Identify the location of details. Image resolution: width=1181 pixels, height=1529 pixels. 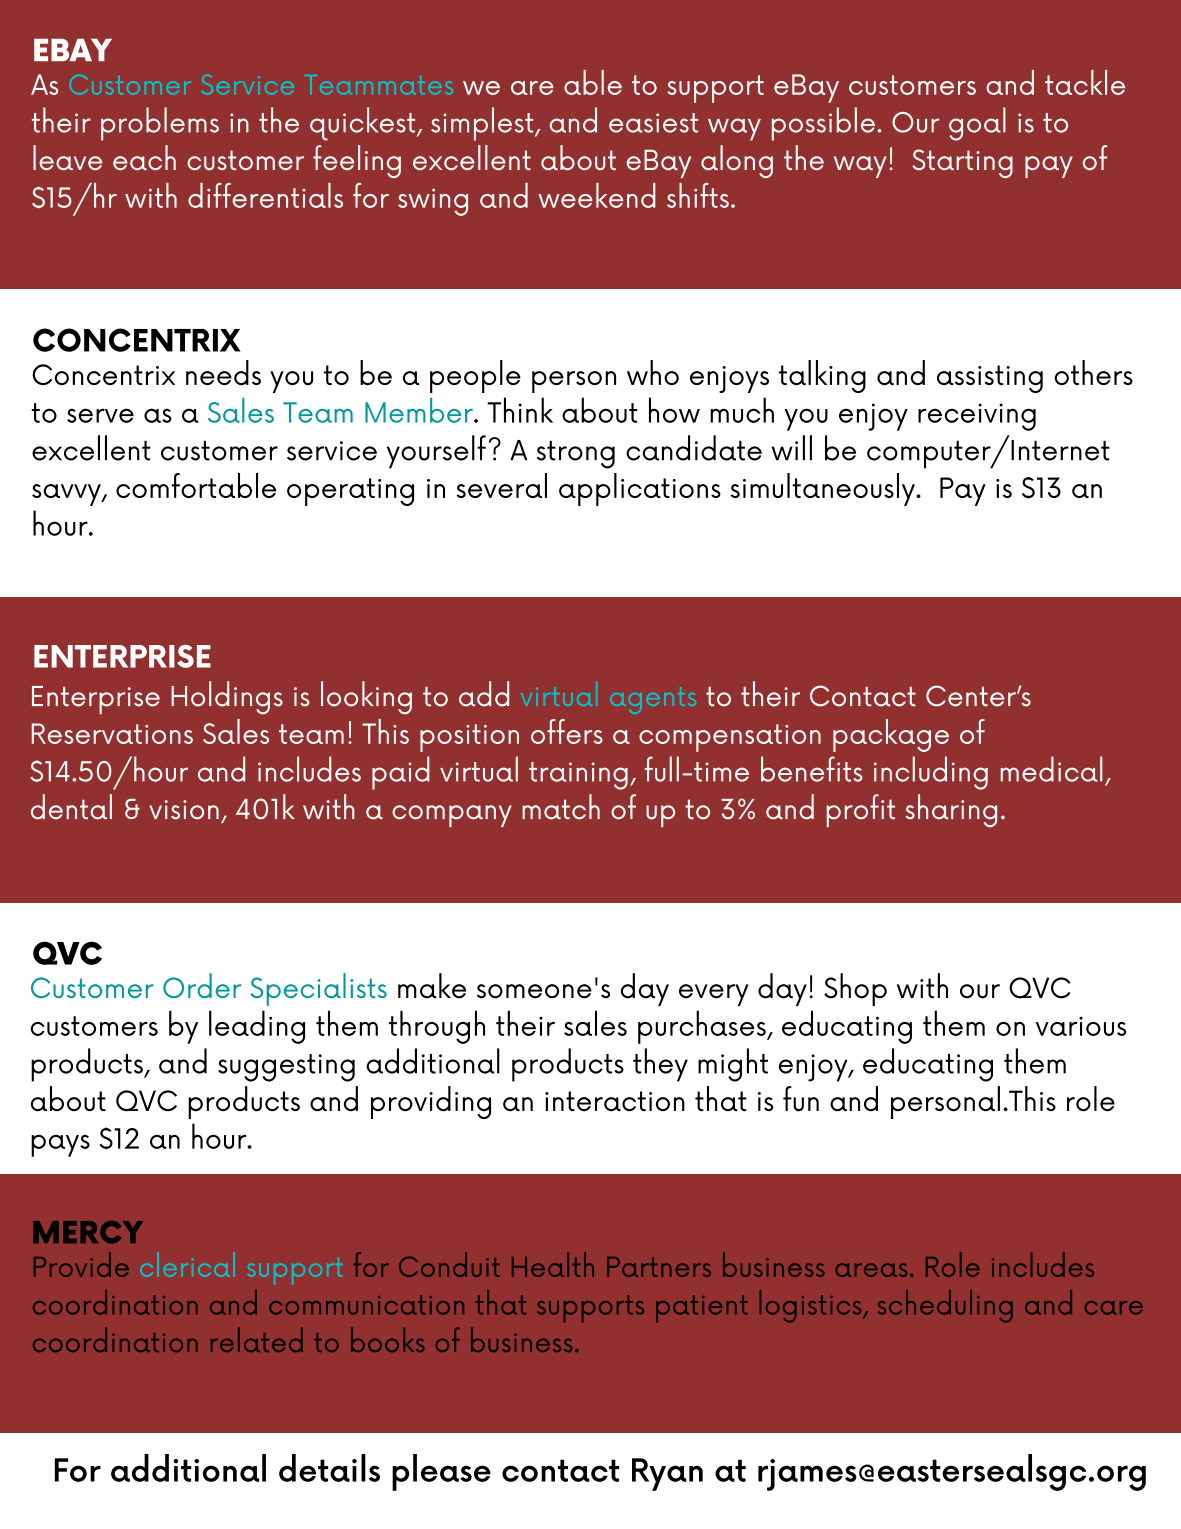
(329, 1468).
